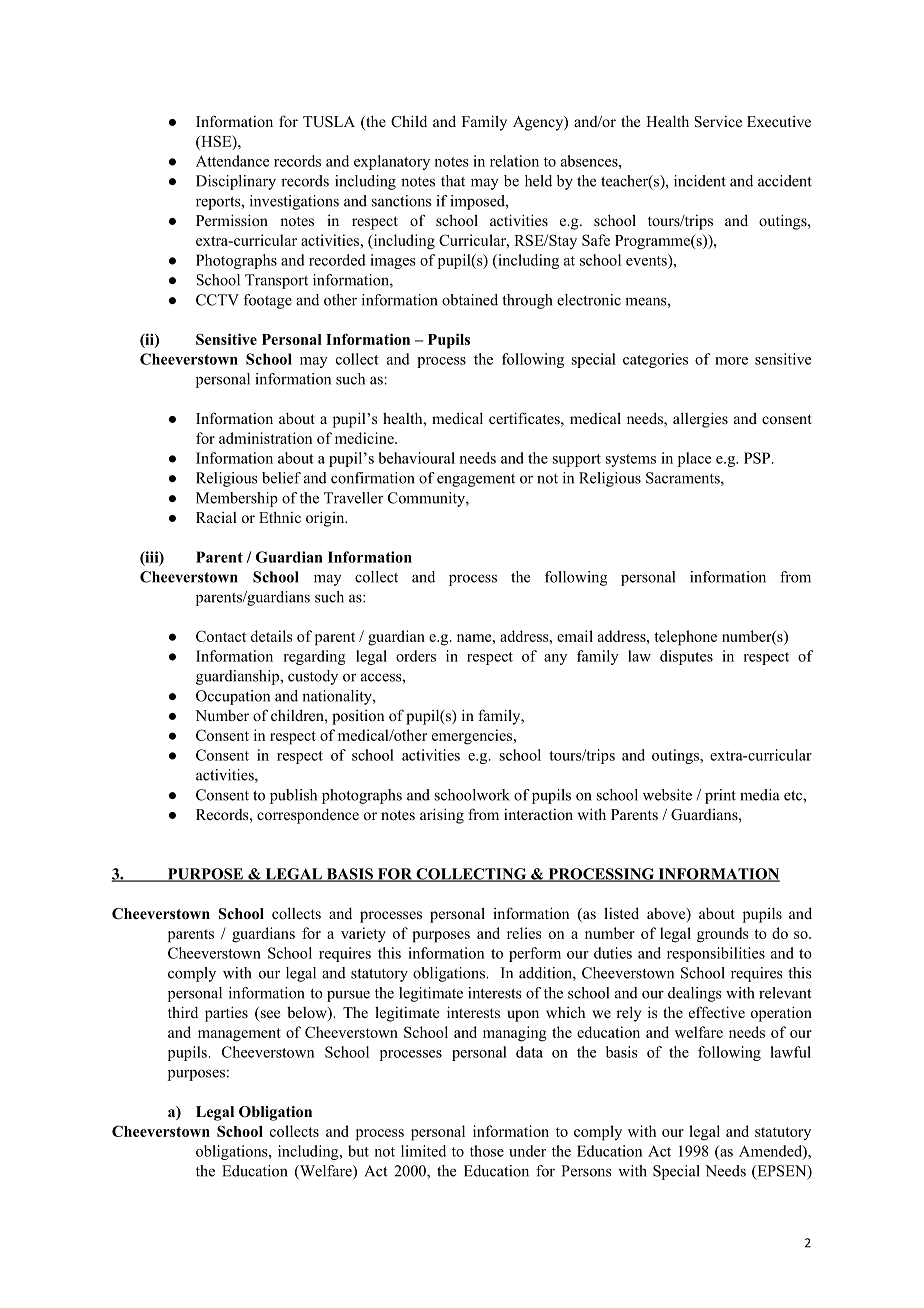  I want to click on engagement, so click(476, 480).
